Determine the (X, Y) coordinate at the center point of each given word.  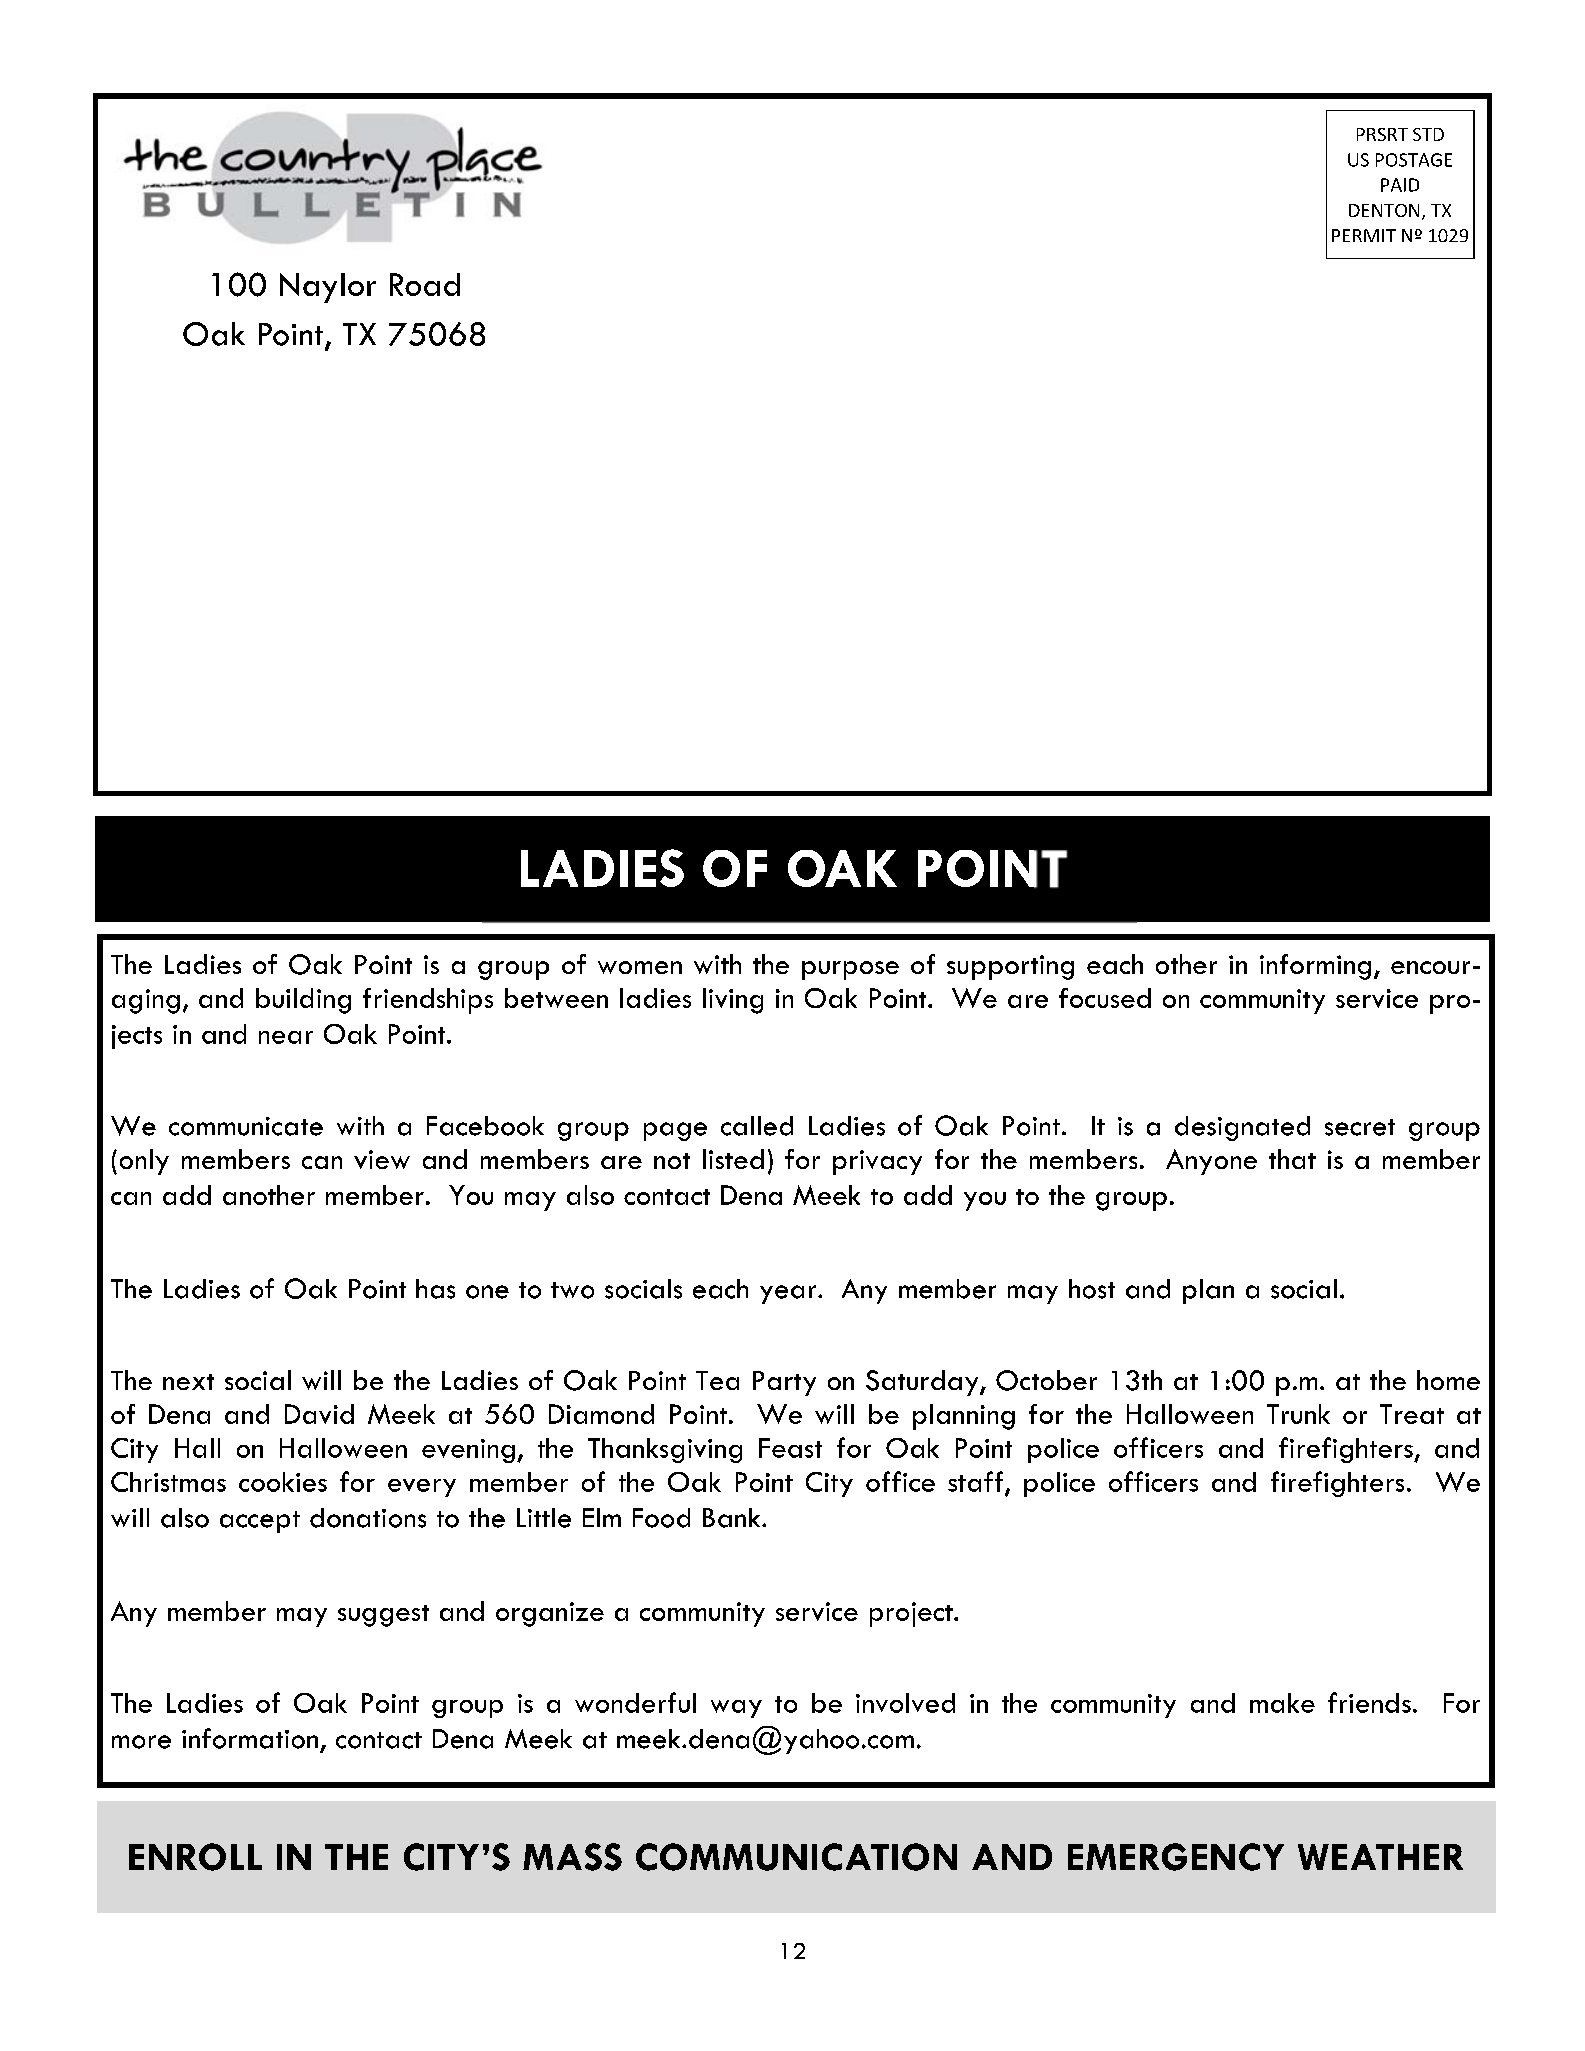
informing (1315, 967)
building (303, 1001)
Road (425, 284)
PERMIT (1364, 235)
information (250, 1738)
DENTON (1384, 210)
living (733, 1001)
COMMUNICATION (796, 1857)
